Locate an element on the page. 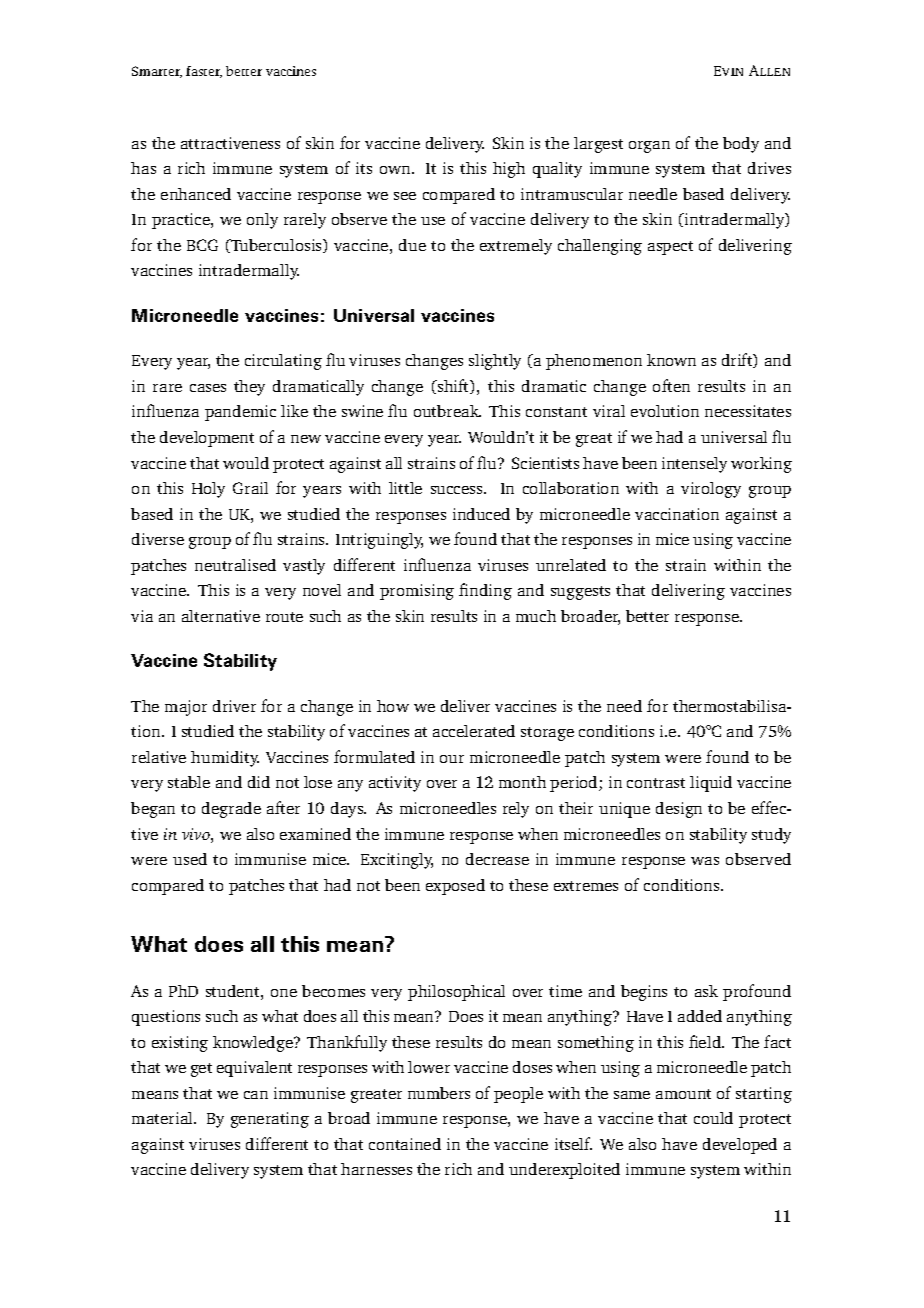 Image resolution: width=924 pixels, height=1308 pixels. generating is located at coordinates (270, 1120).
